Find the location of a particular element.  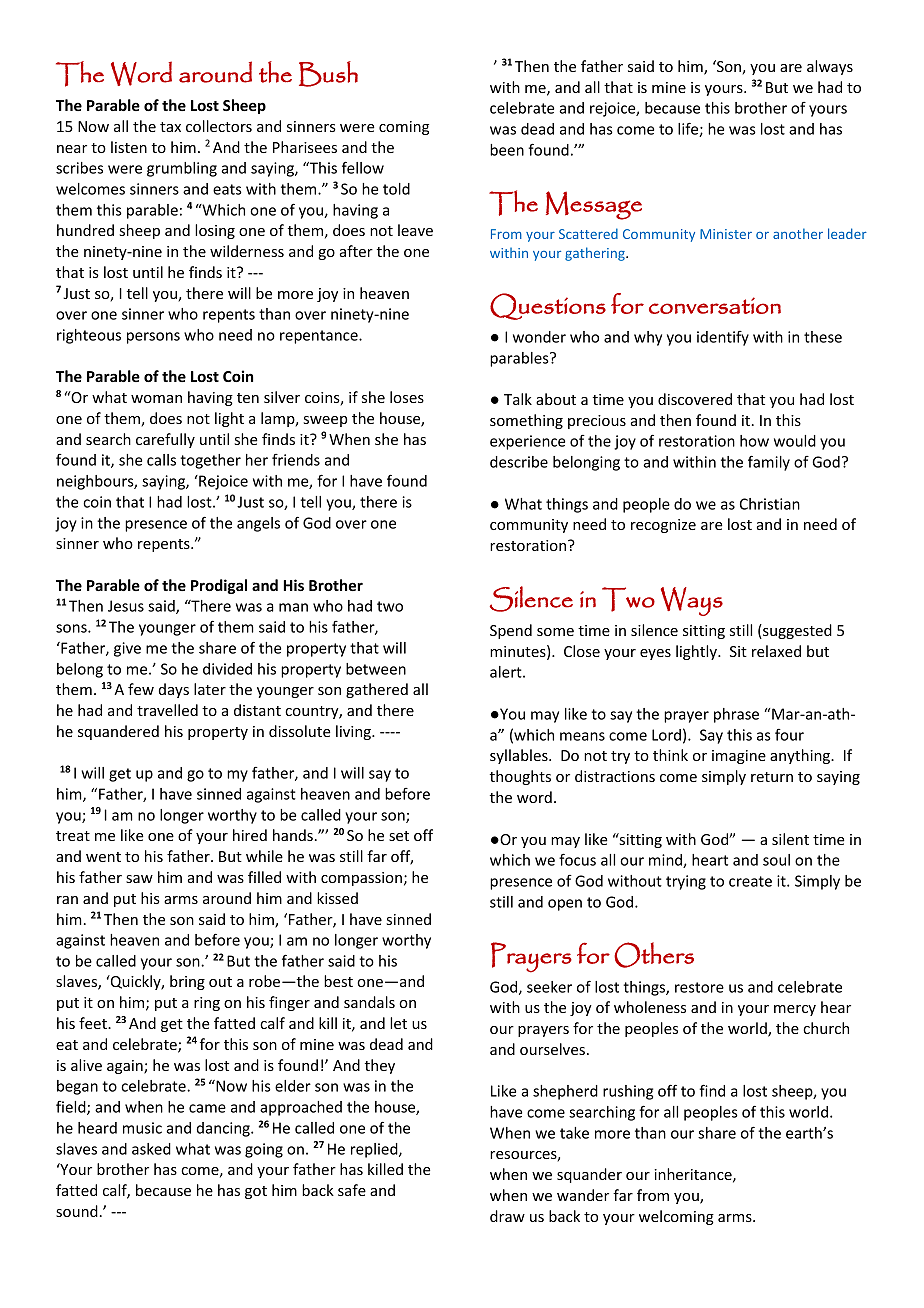

relaxed is located at coordinates (776, 651).
